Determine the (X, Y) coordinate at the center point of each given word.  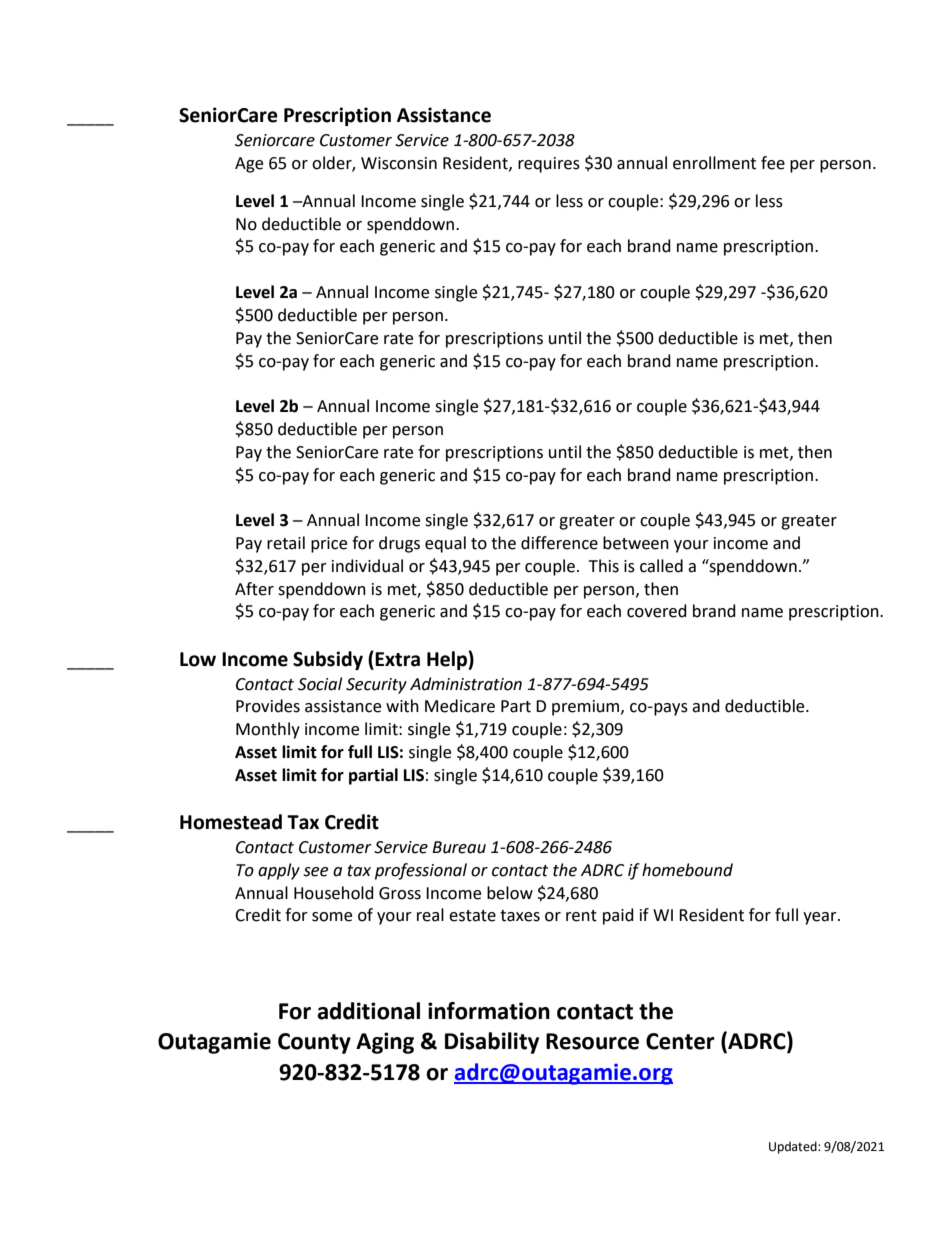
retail (286, 543)
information (489, 1011)
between (636, 543)
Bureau (459, 847)
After (254, 589)
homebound (687, 870)
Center (680, 1041)
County (314, 1043)
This (604, 566)
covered (657, 611)
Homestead (231, 822)
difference (559, 543)
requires (549, 165)
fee (773, 163)
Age (249, 165)
